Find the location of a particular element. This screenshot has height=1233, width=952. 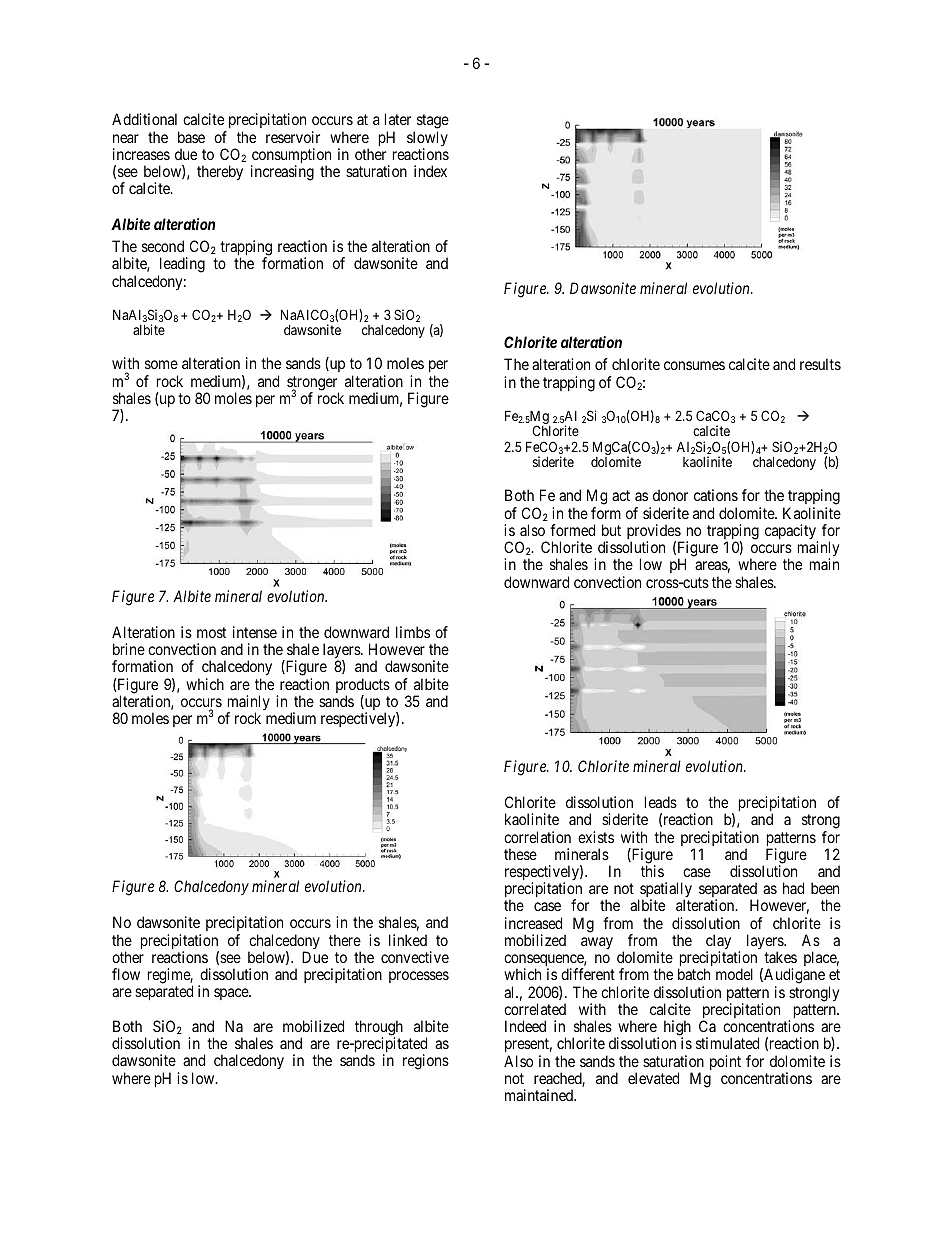

point is located at coordinates (725, 1062).
